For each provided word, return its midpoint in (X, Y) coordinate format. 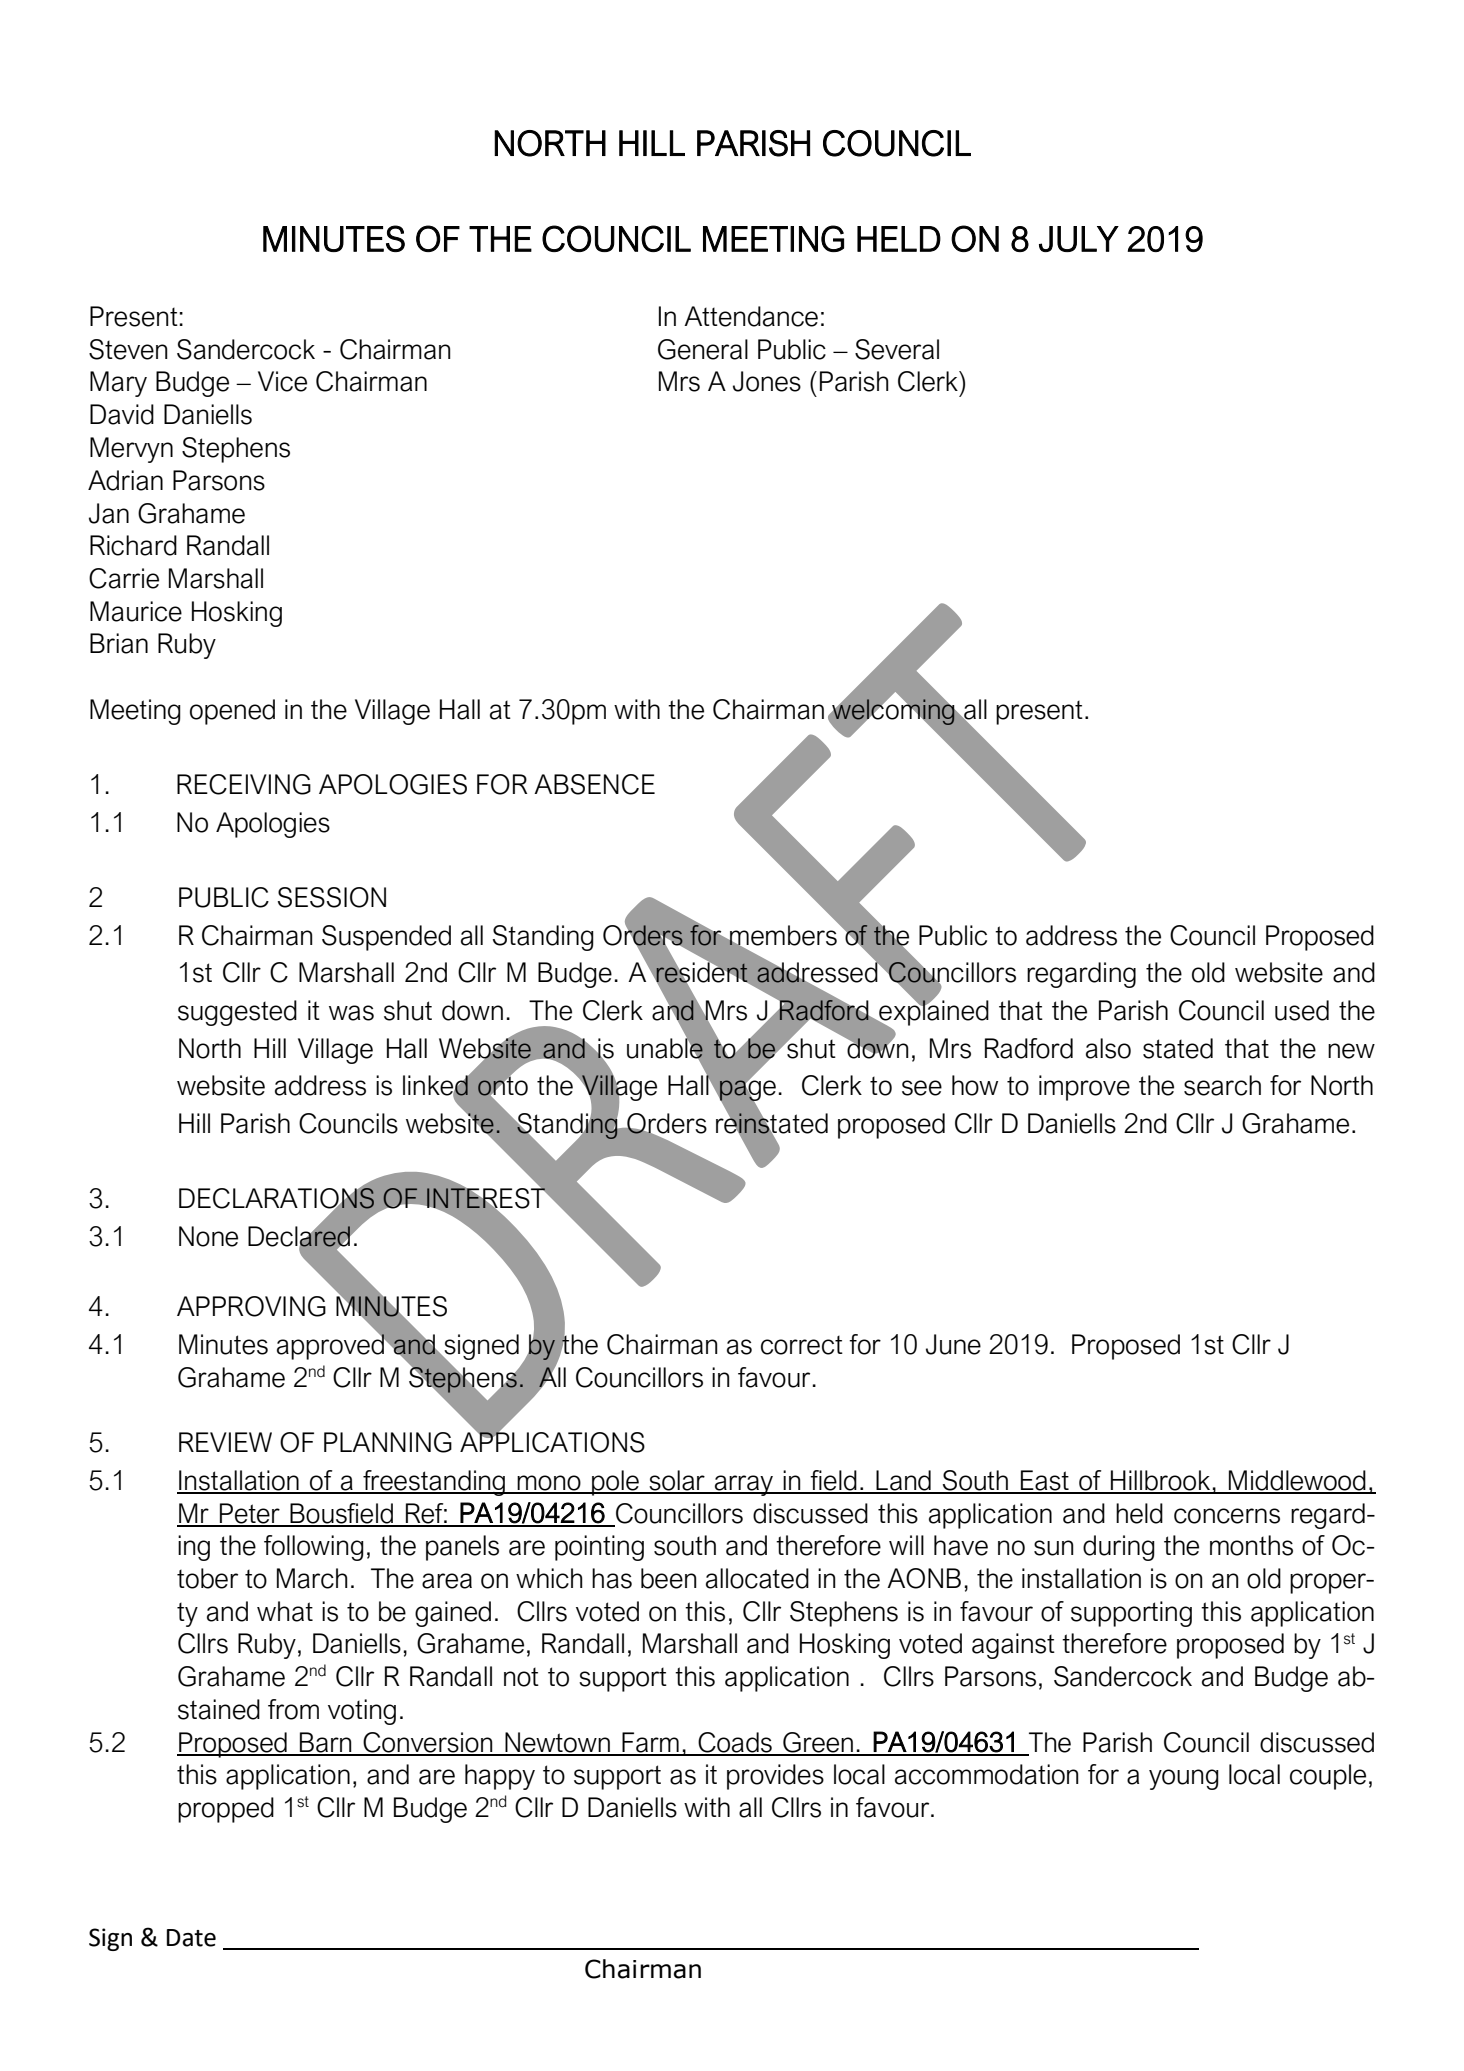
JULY (1079, 239)
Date (191, 1938)
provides (775, 1777)
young (1184, 1779)
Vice (282, 381)
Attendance (751, 316)
